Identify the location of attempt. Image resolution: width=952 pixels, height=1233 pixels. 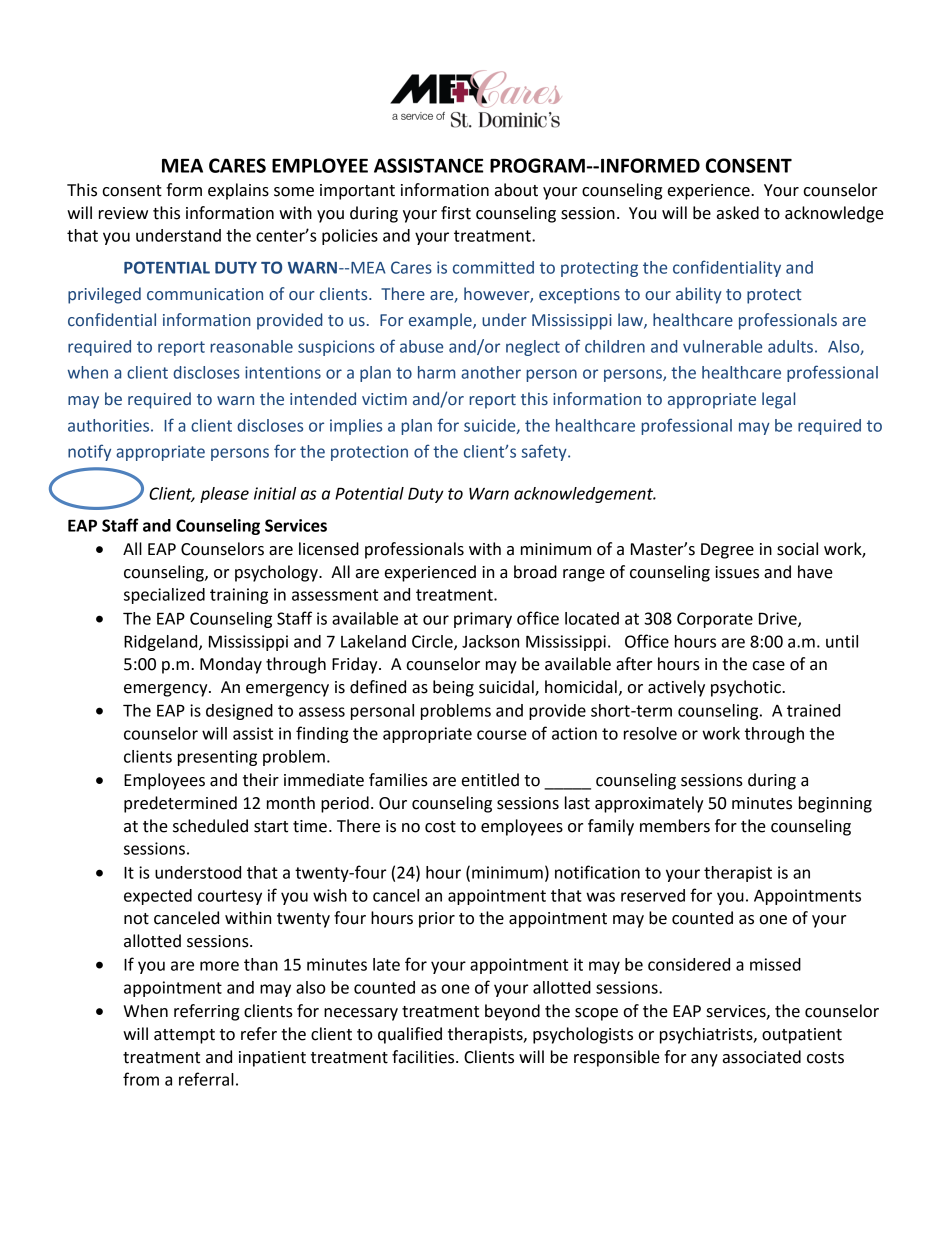
(184, 1036).
